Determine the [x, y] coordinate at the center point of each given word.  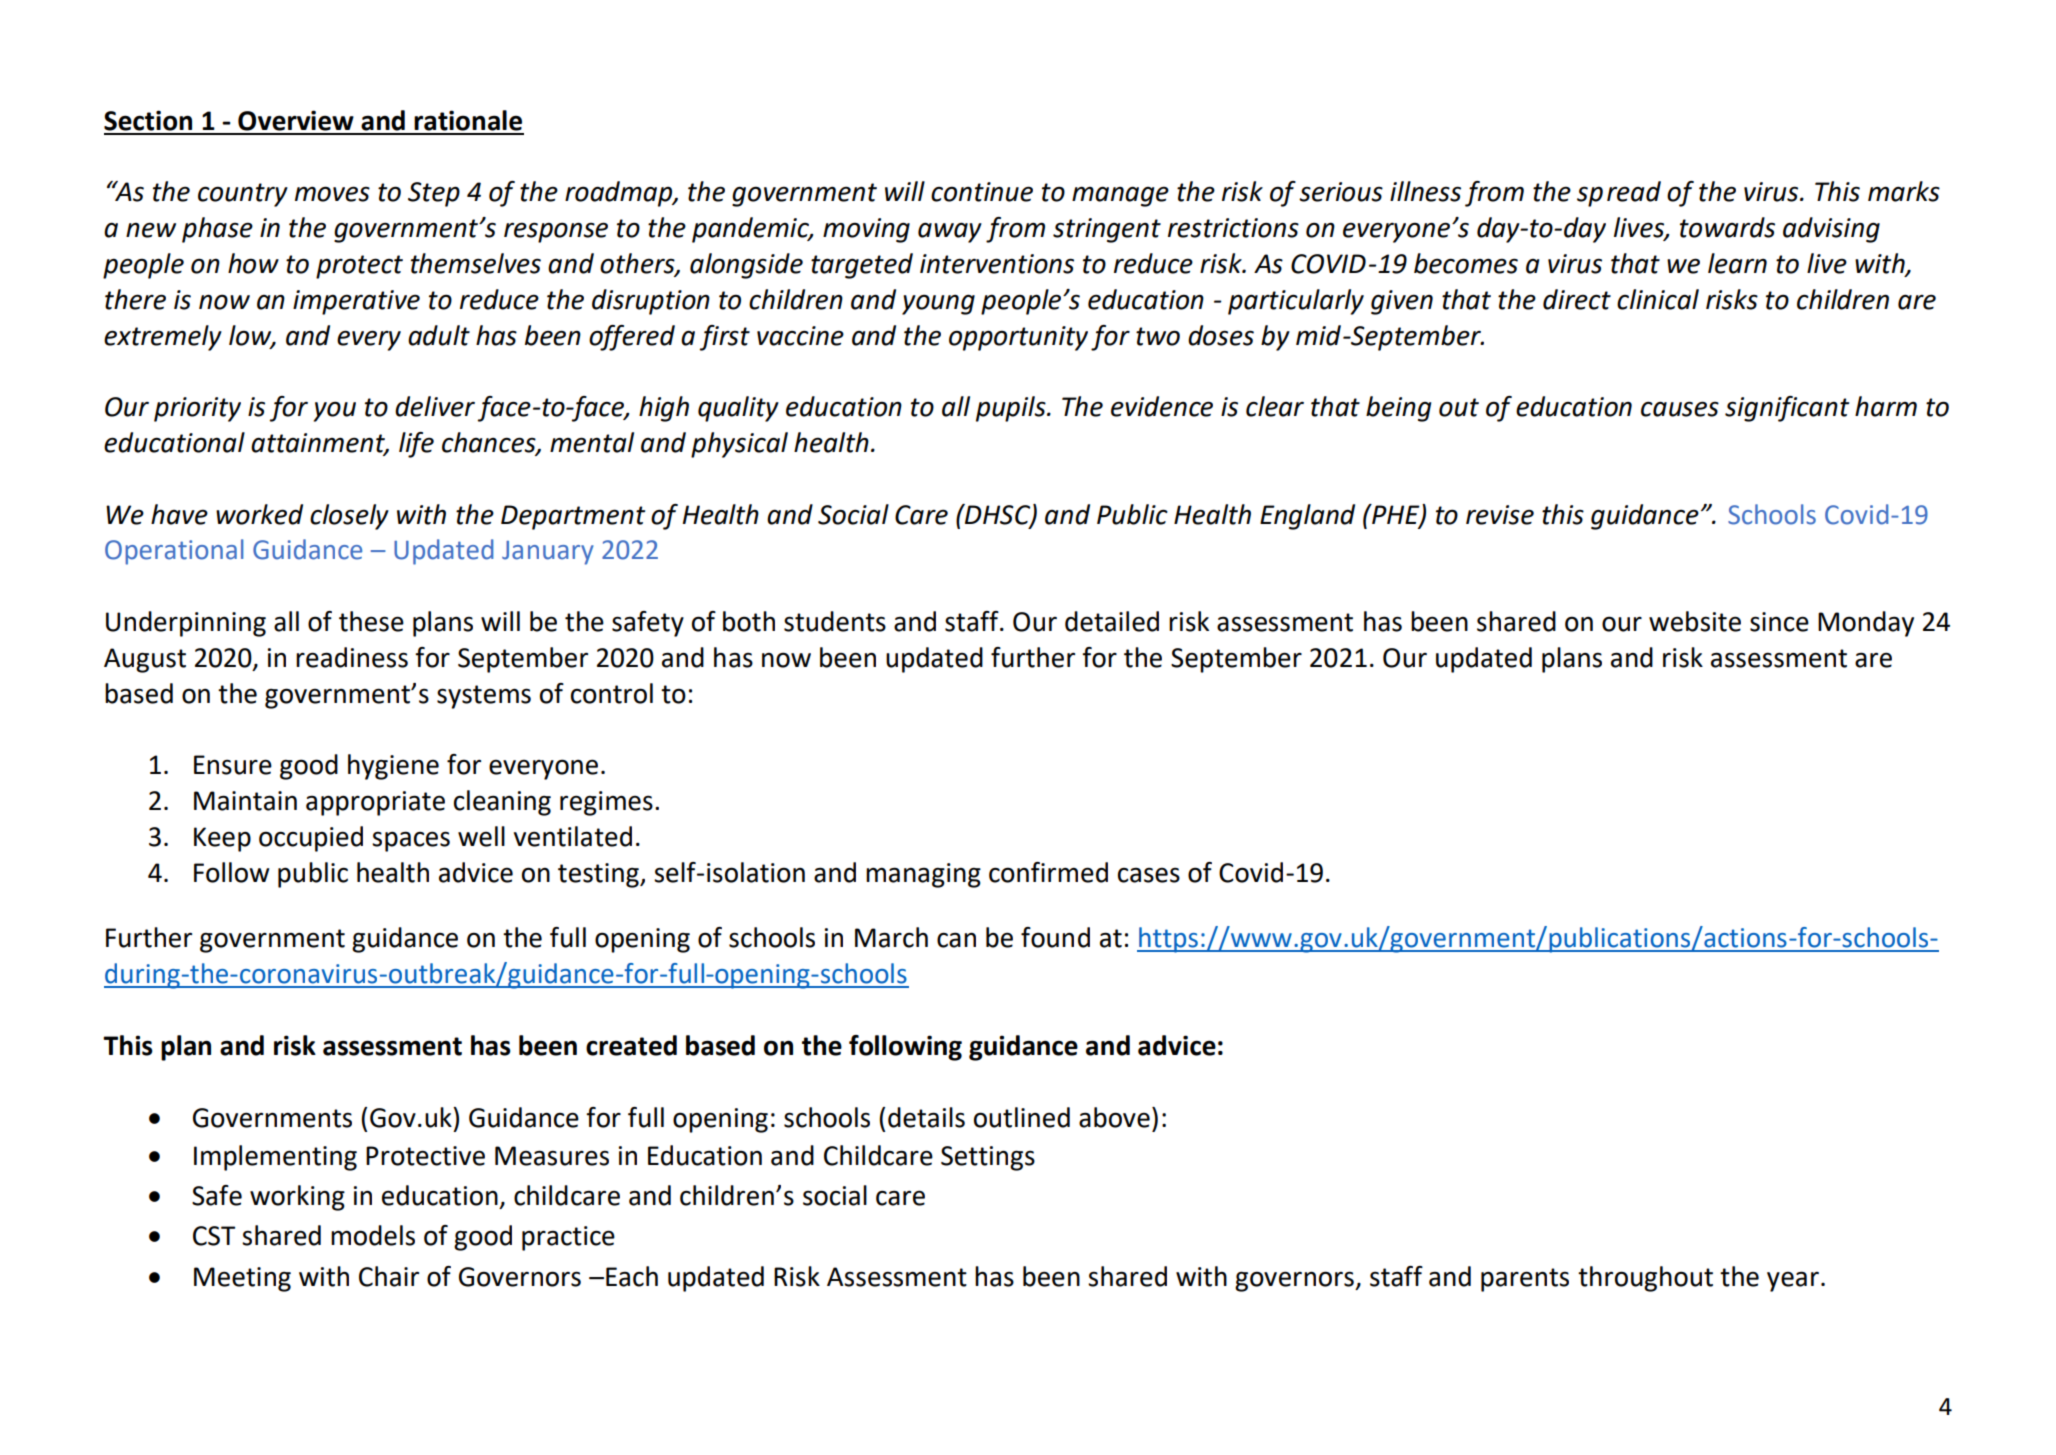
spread [1619, 194]
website [1695, 621]
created [631, 1045]
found [1055, 937]
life [416, 445]
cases [1149, 875]
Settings [988, 1158]
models [373, 1235]
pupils [1012, 409]
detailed [1112, 621]
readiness [352, 657]
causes [1680, 409]
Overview [296, 120]
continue [982, 192]
